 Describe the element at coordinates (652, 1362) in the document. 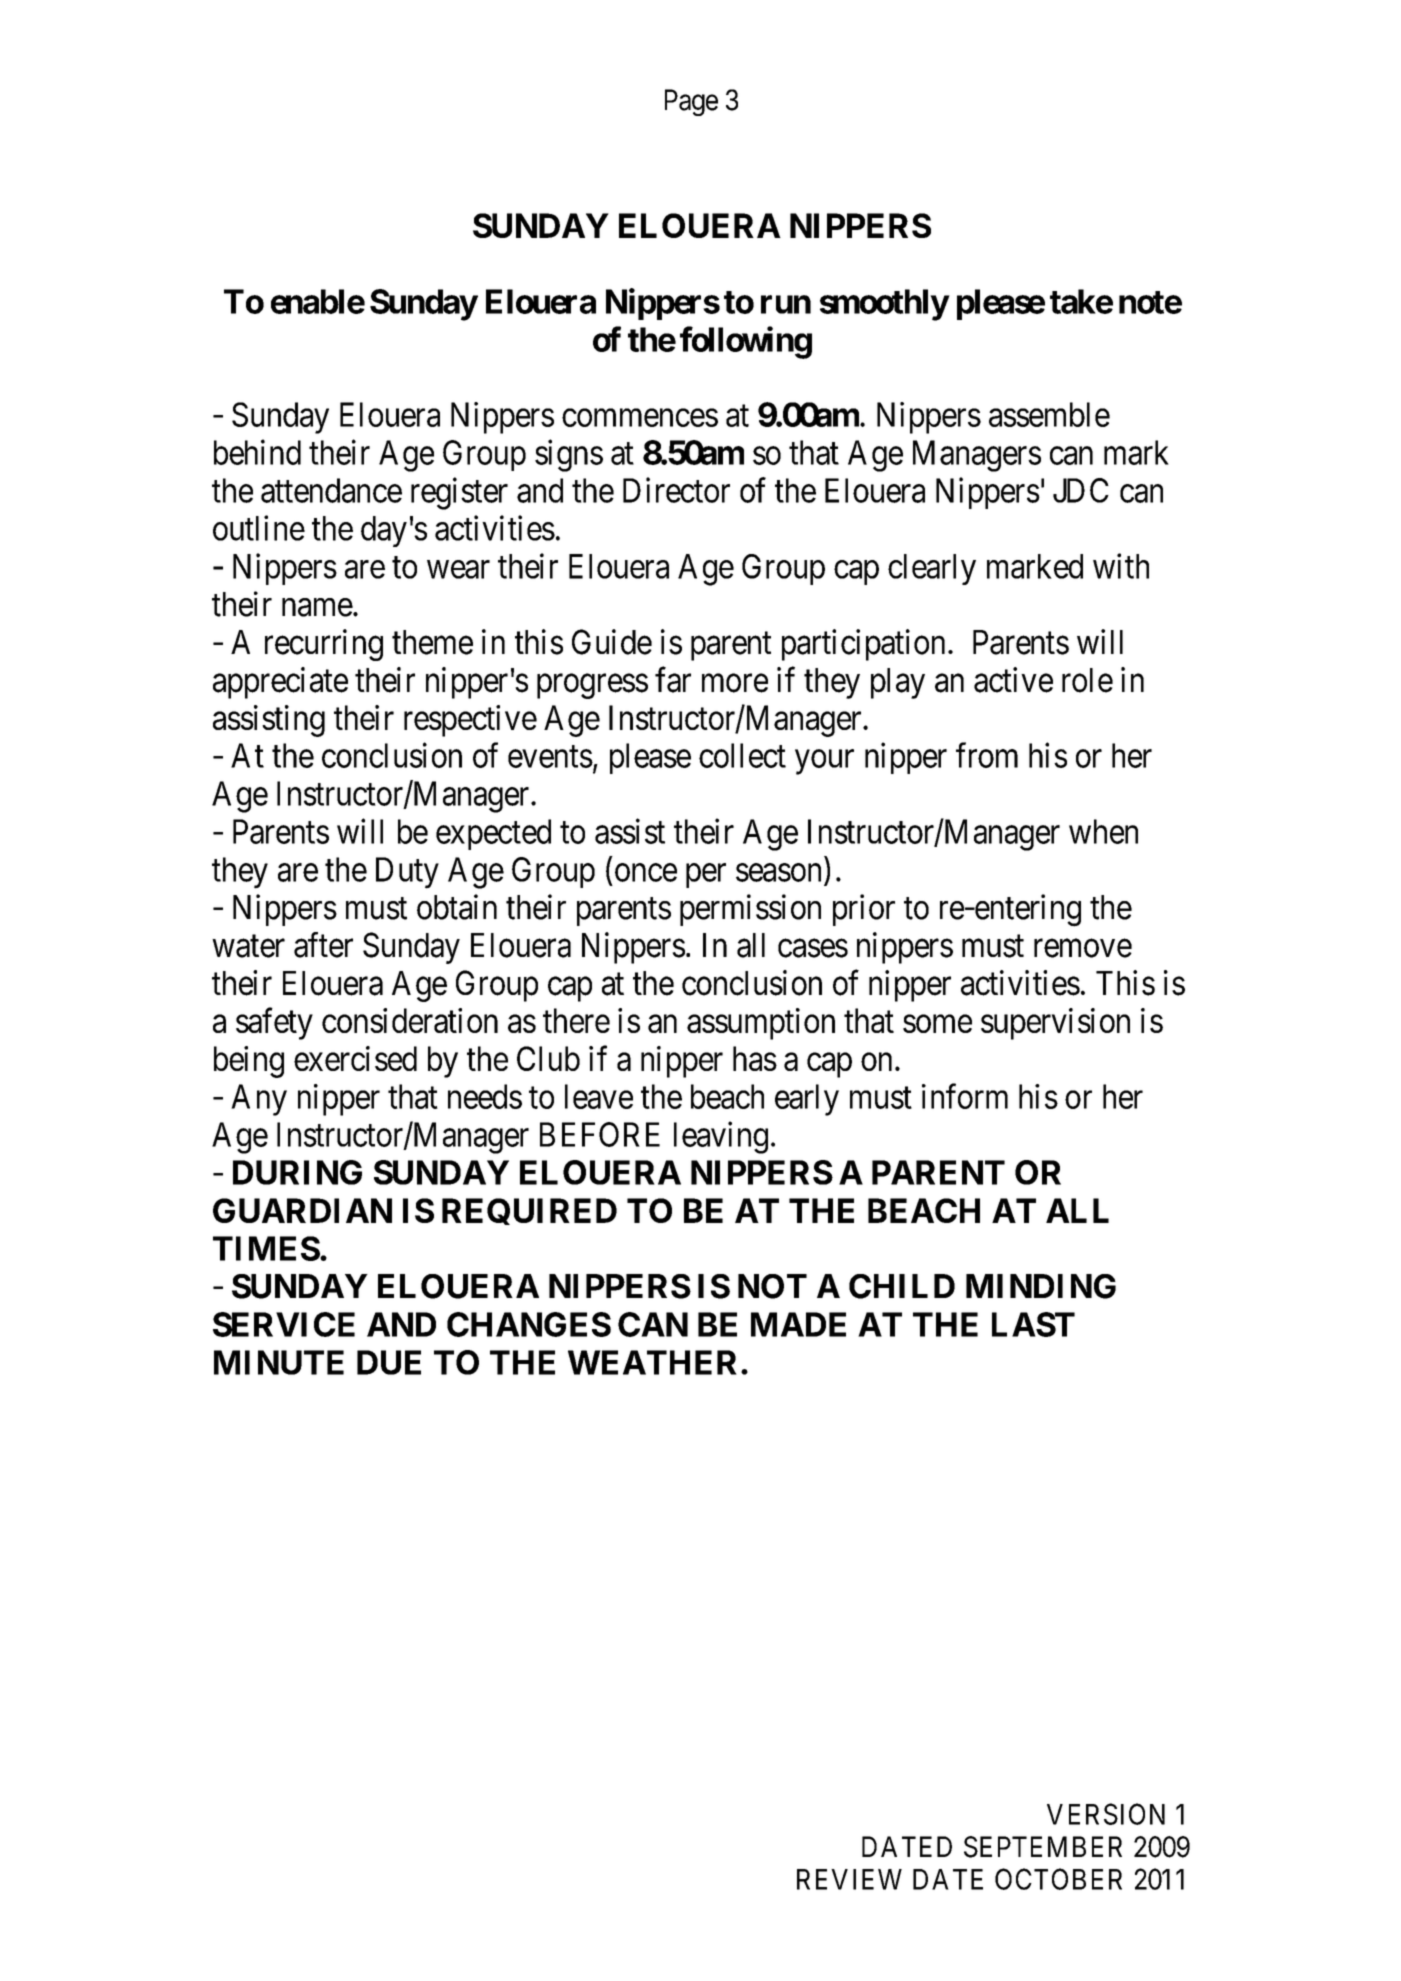

I see `WEATHER` at that location.
